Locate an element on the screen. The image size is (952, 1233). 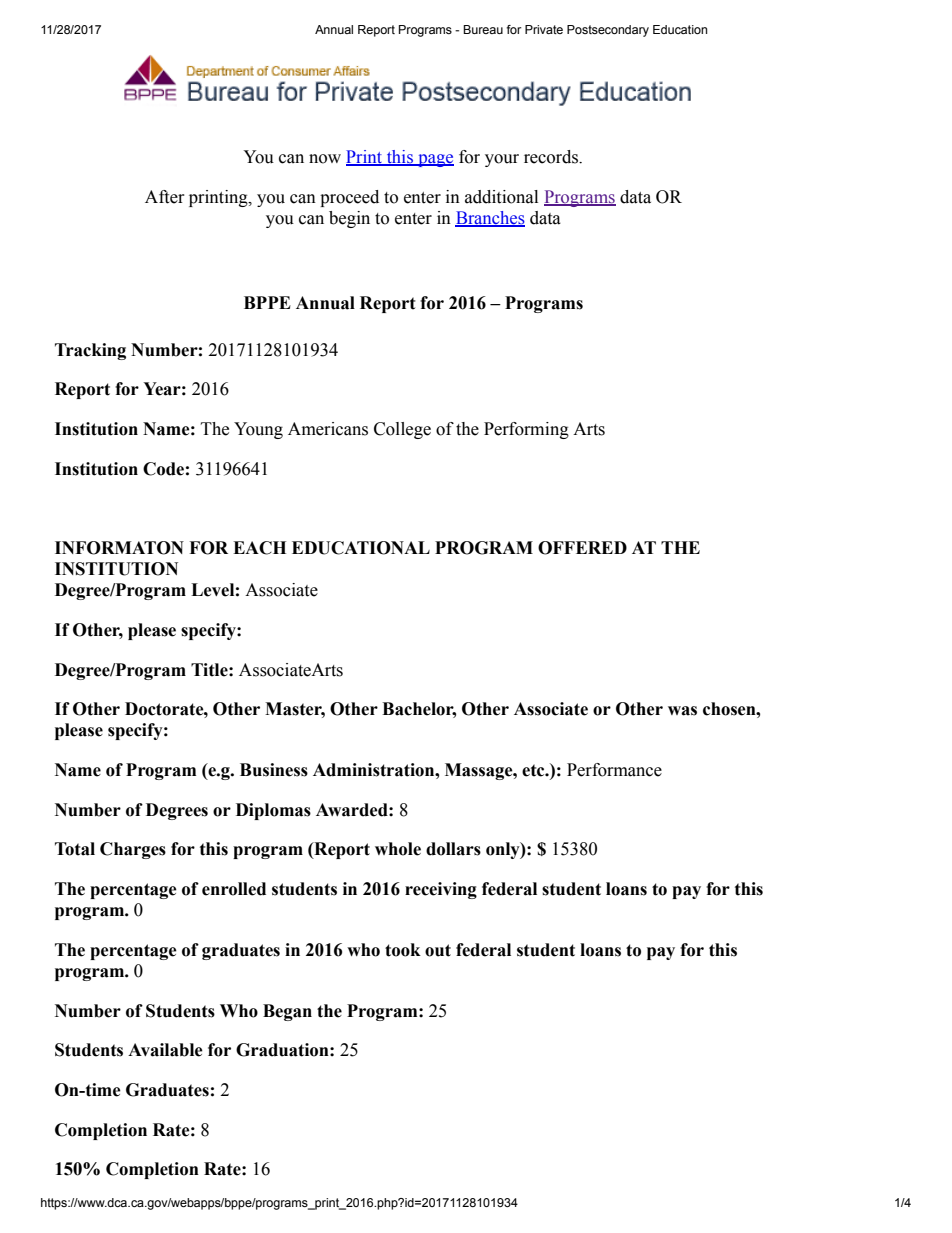
was is located at coordinates (682, 711).
